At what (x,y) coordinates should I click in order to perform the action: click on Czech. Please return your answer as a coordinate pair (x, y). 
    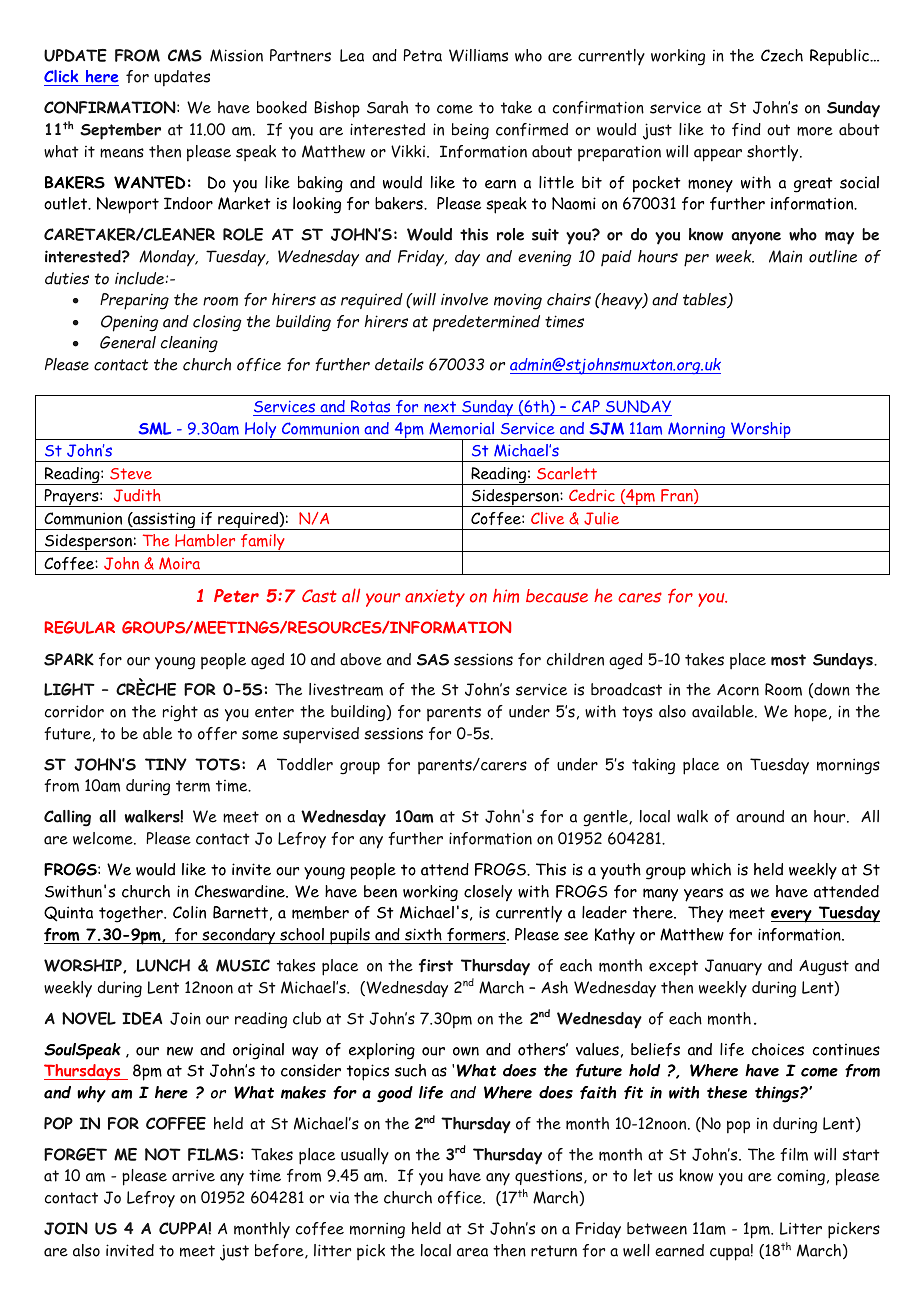
    Looking at the image, I should click on (782, 55).
